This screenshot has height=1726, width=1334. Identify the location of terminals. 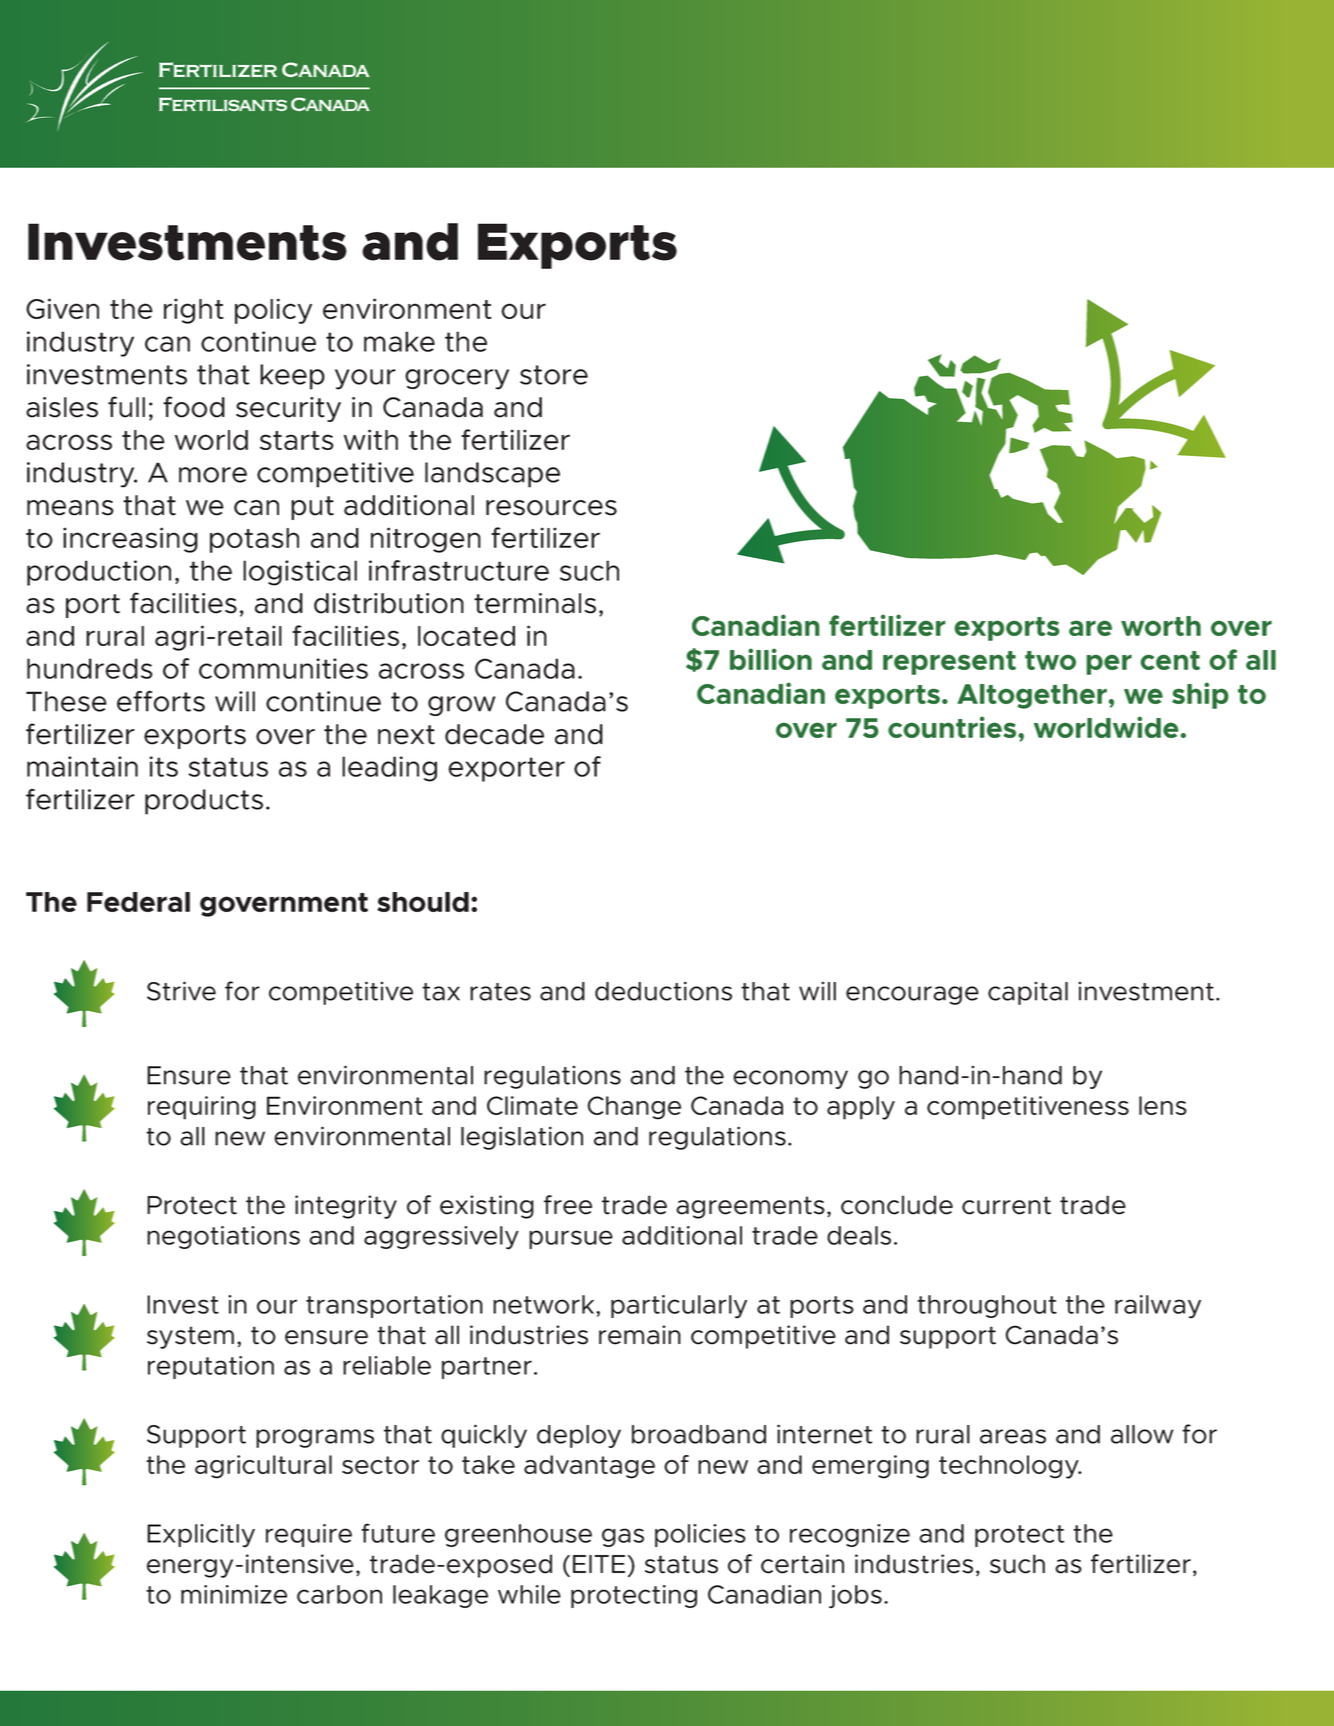
(535, 603).
